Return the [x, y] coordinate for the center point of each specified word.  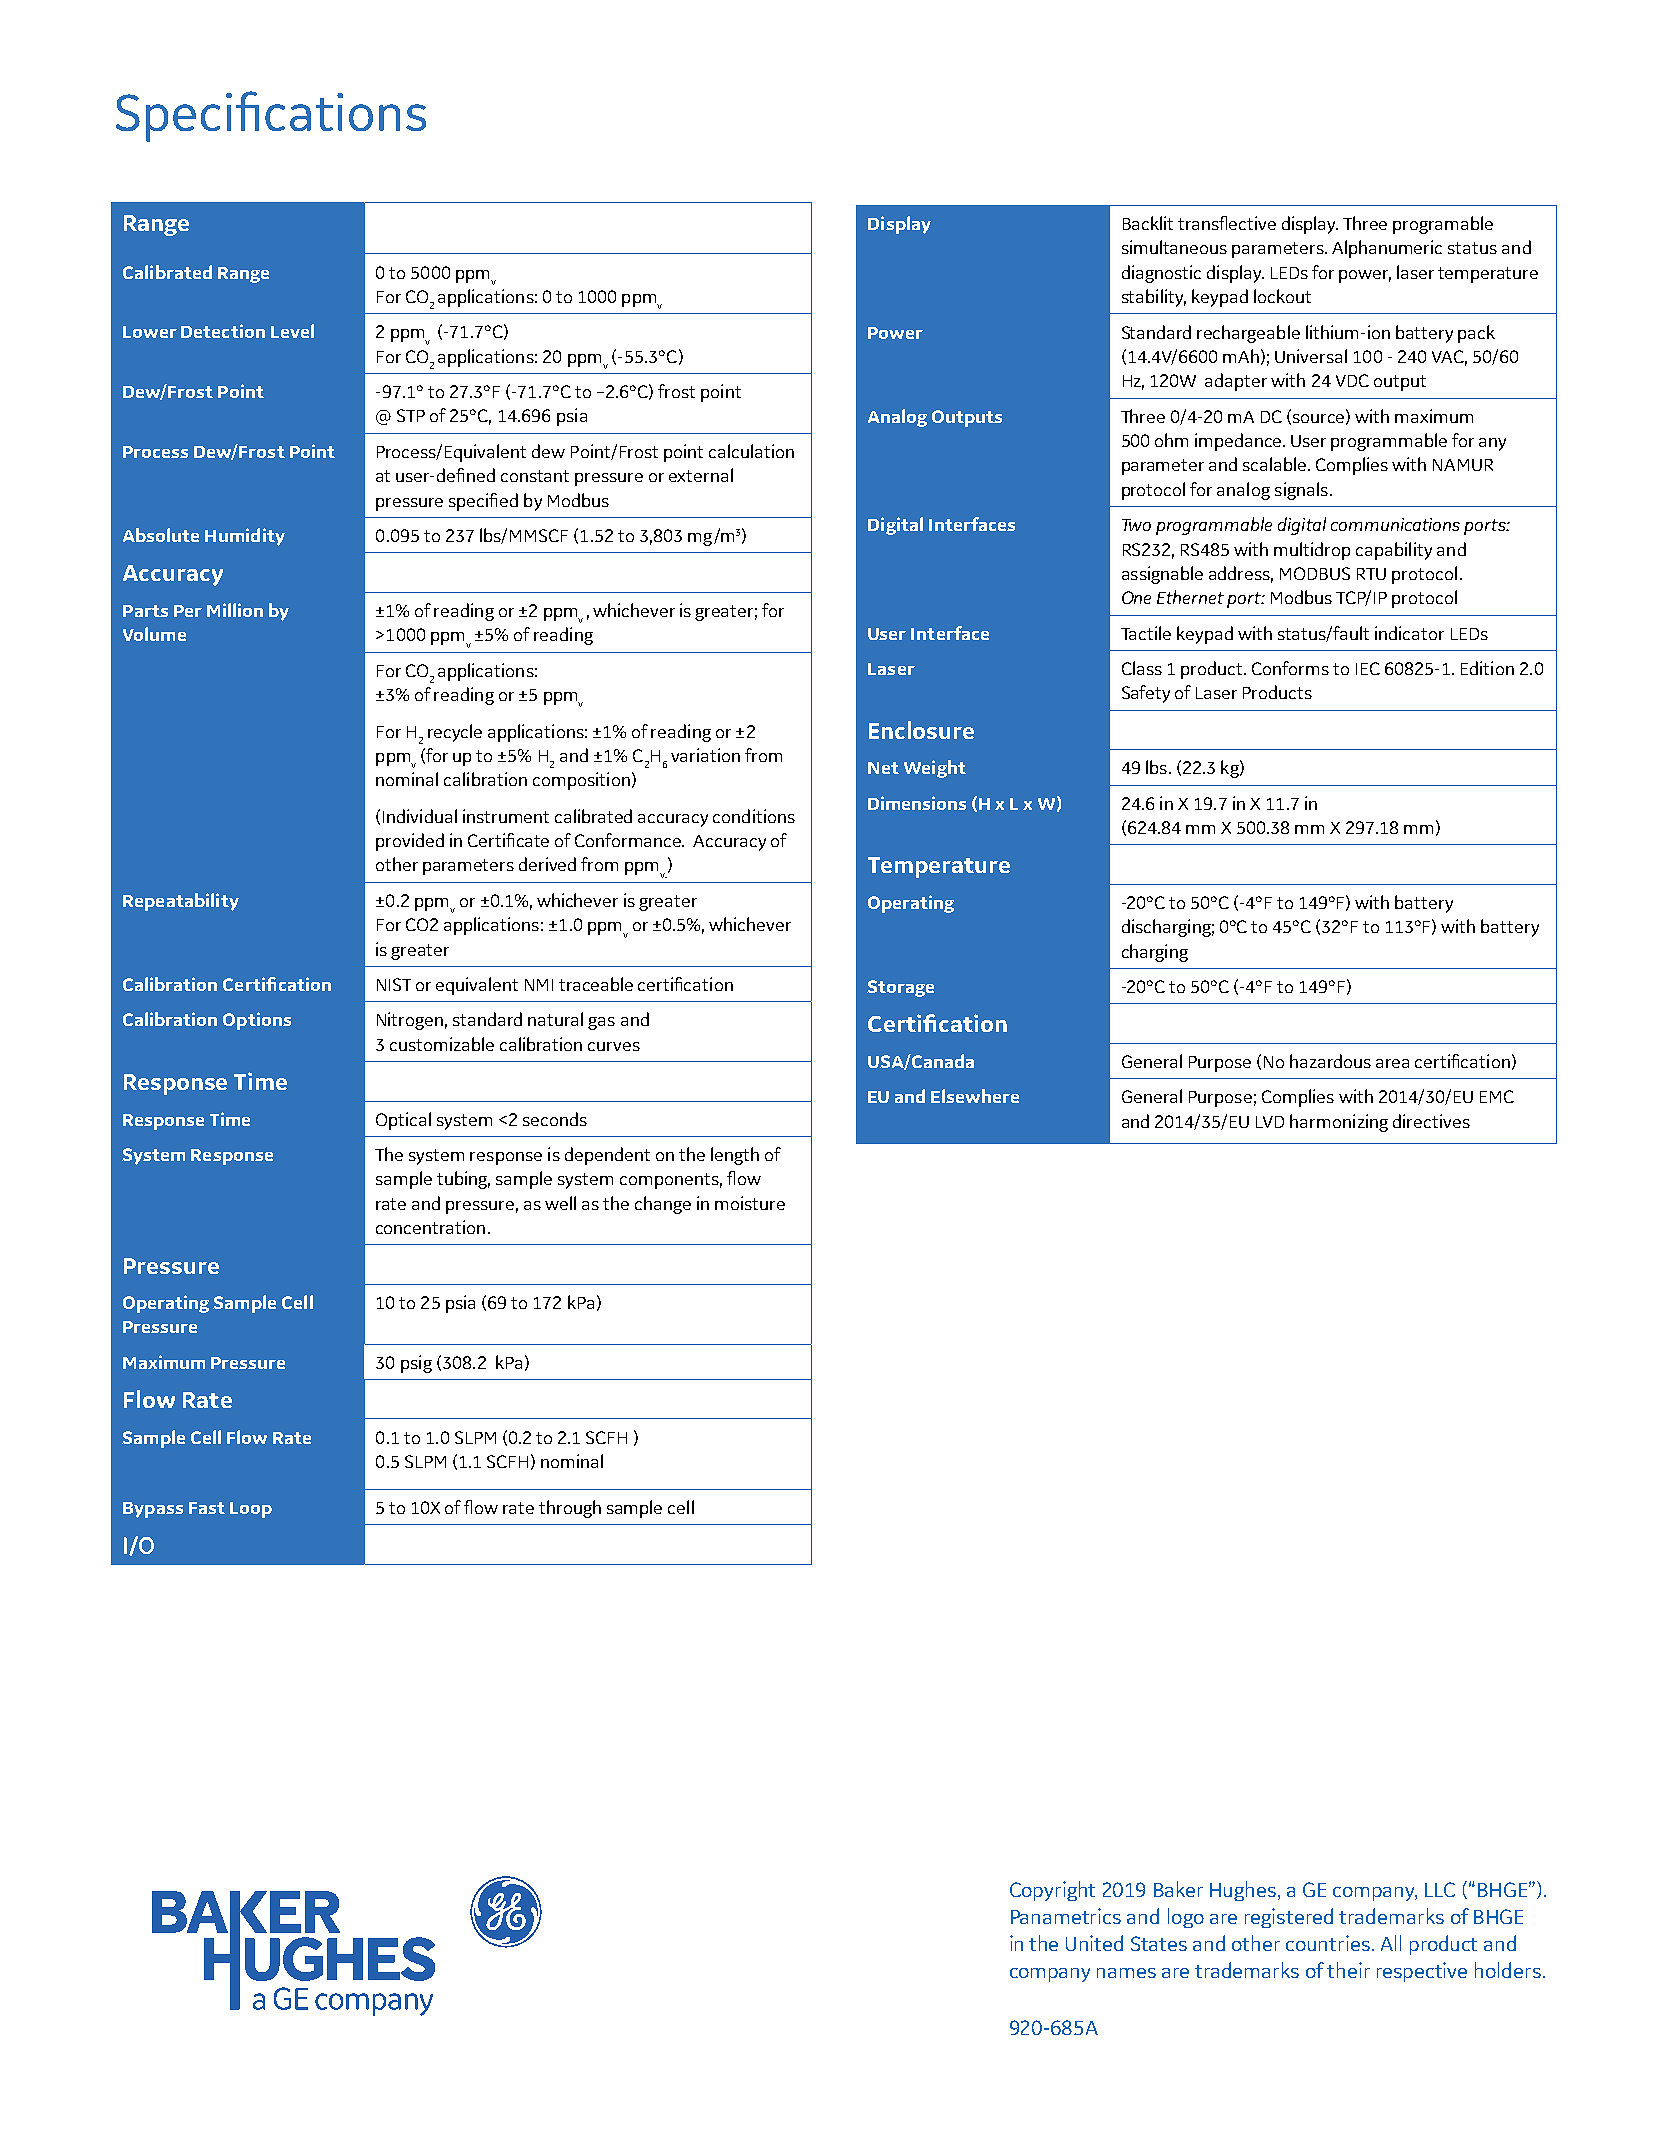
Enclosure [921, 730]
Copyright [1052, 1891]
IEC [1368, 668]
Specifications [271, 116]
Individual [420, 816]
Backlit [1148, 223]
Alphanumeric [1387, 249]
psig [416, 1364]
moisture [750, 1203]
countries [1329, 1943]
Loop [251, 1510]
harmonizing [1339, 1123]
